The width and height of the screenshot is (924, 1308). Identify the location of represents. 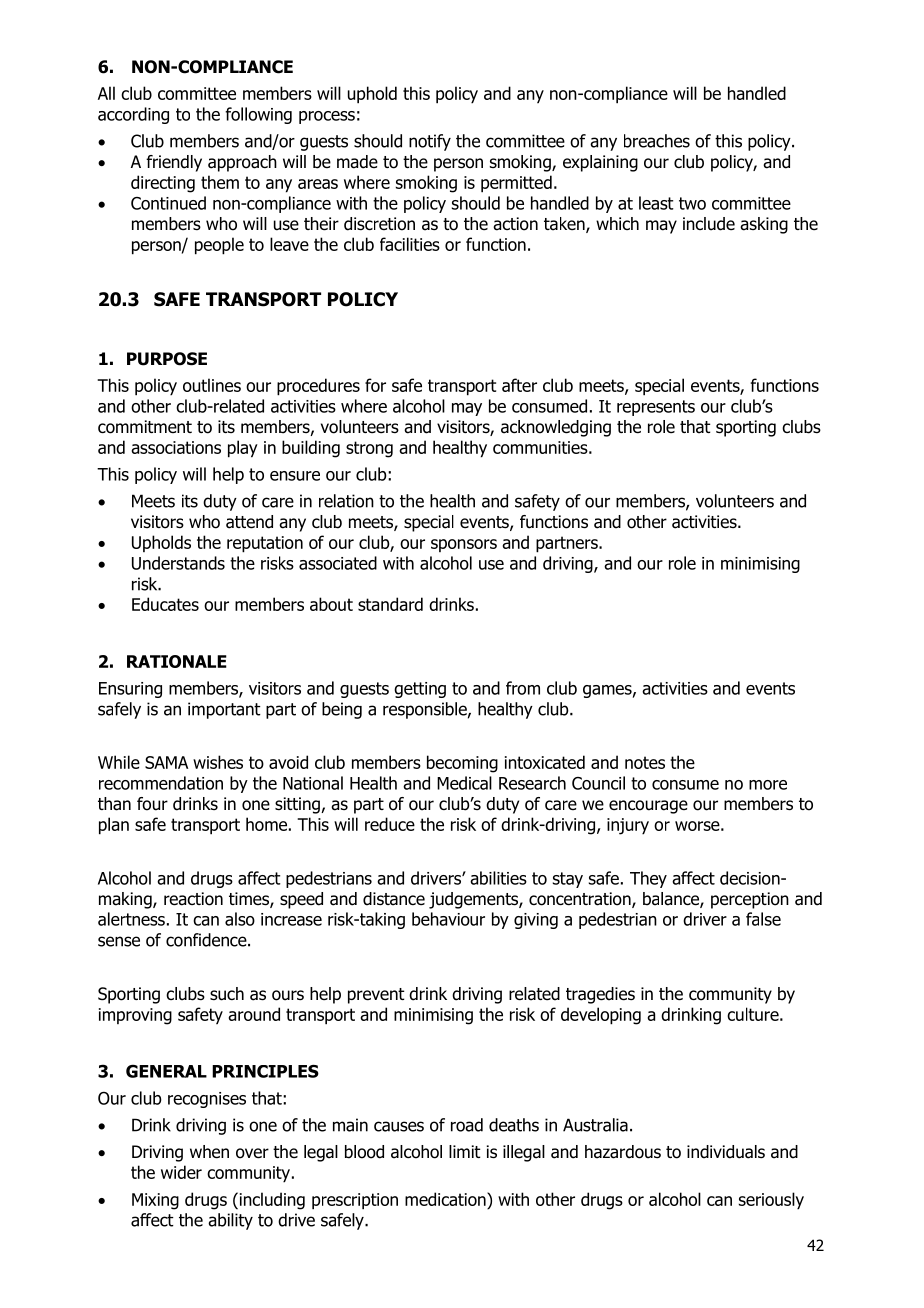
(656, 408).
